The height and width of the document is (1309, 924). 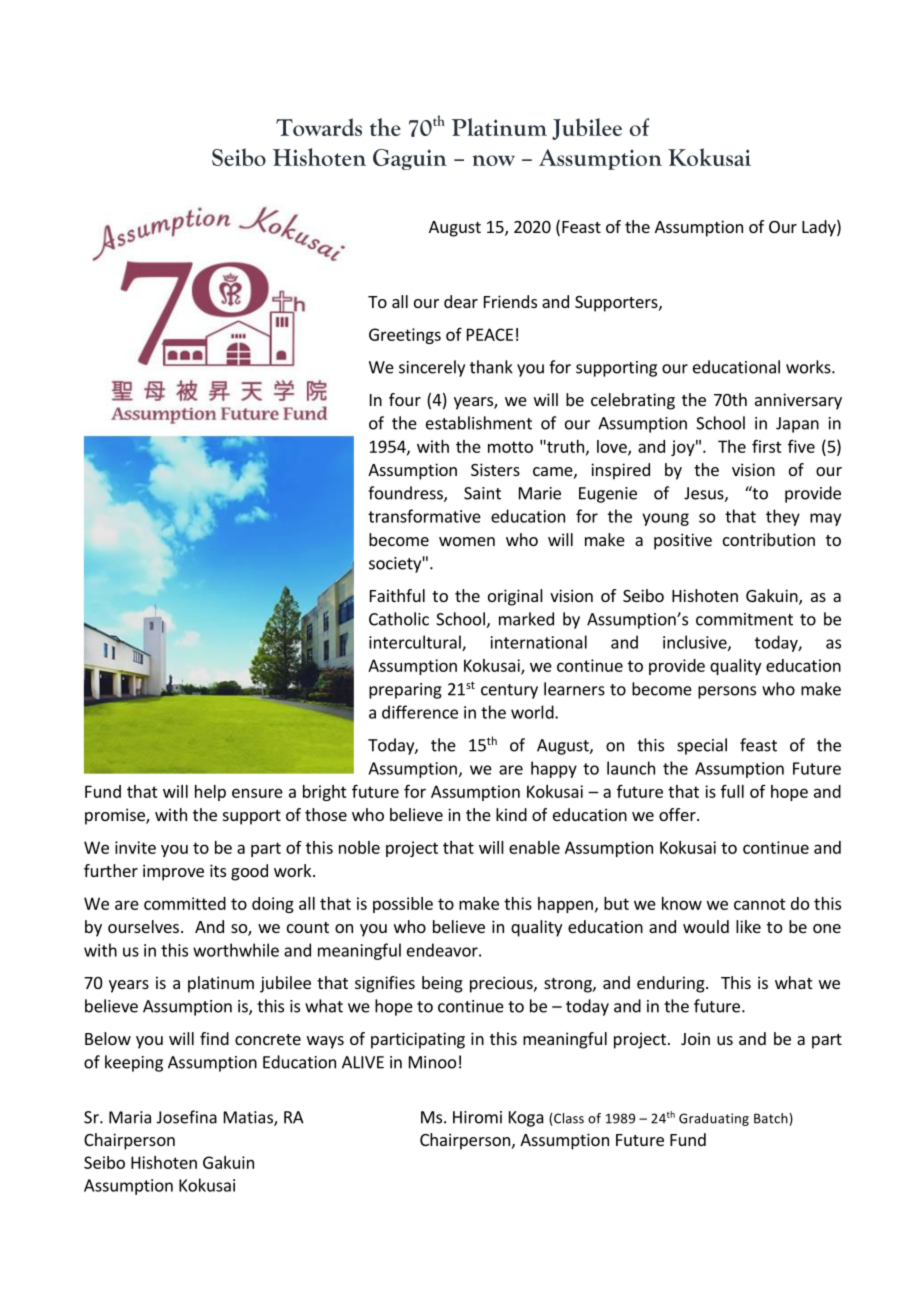 I want to click on Matias, so click(x=249, y=1118).
